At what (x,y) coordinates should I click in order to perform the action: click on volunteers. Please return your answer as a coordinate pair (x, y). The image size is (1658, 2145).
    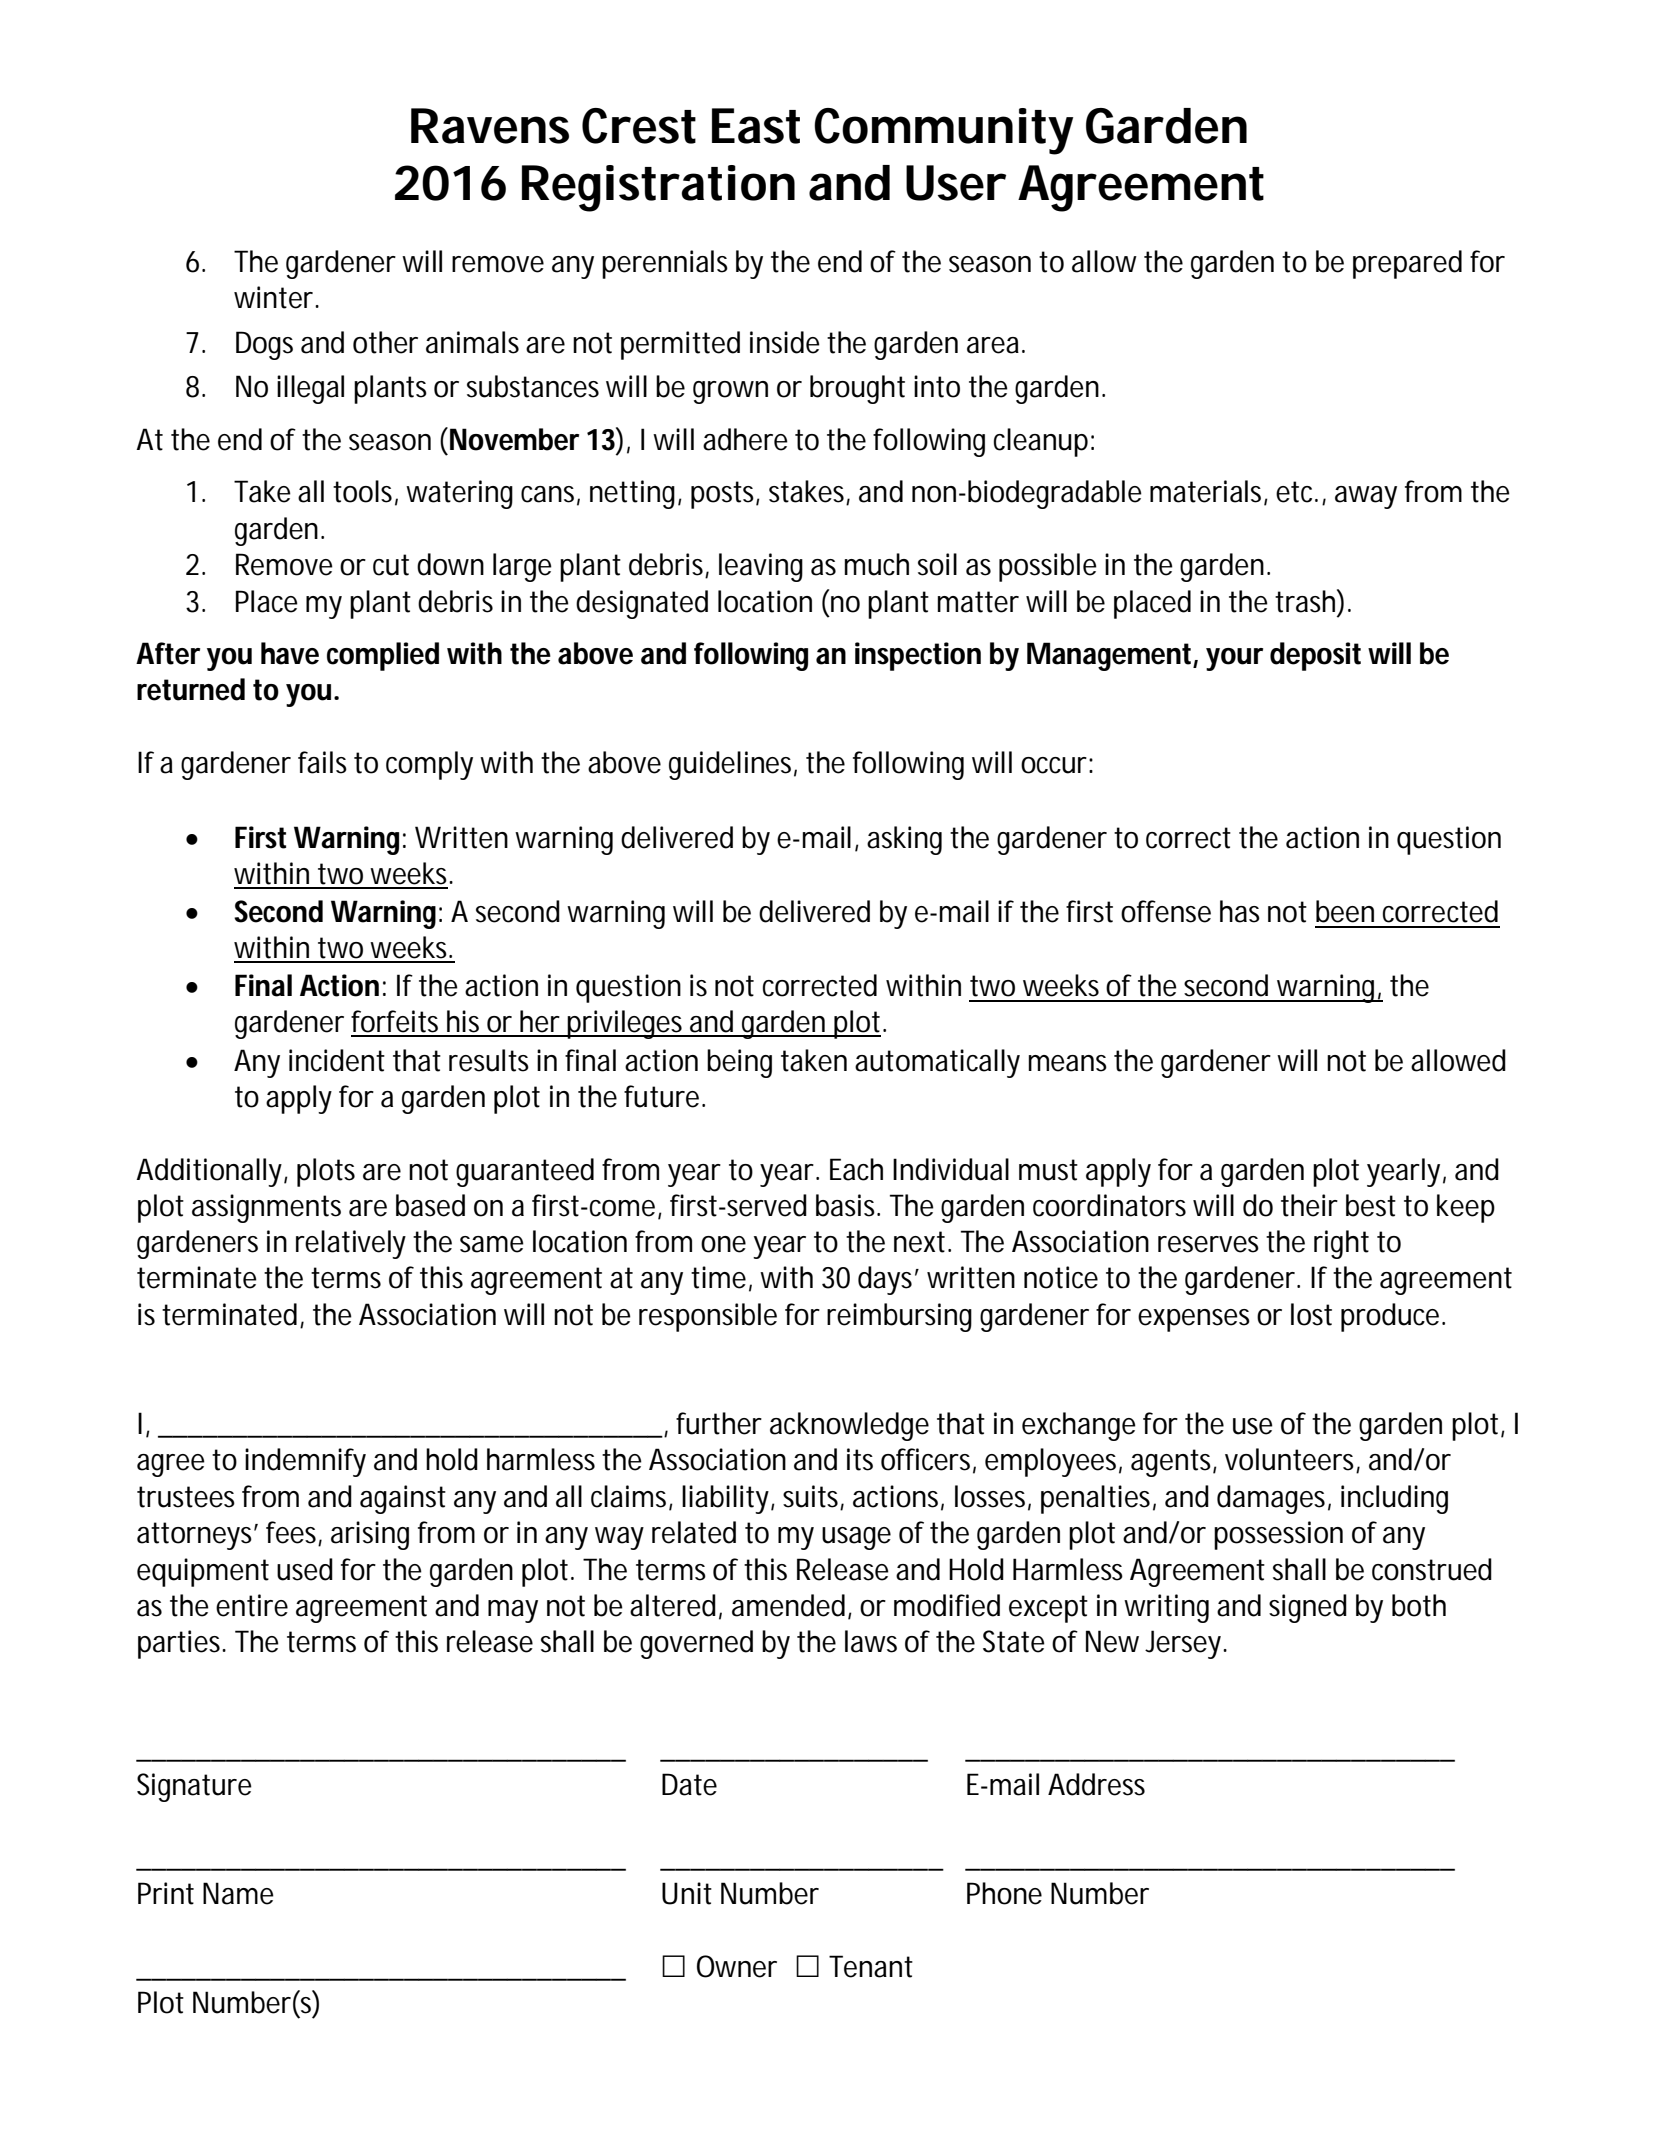
    Looking at the image, I should click on (1291, 1460).
